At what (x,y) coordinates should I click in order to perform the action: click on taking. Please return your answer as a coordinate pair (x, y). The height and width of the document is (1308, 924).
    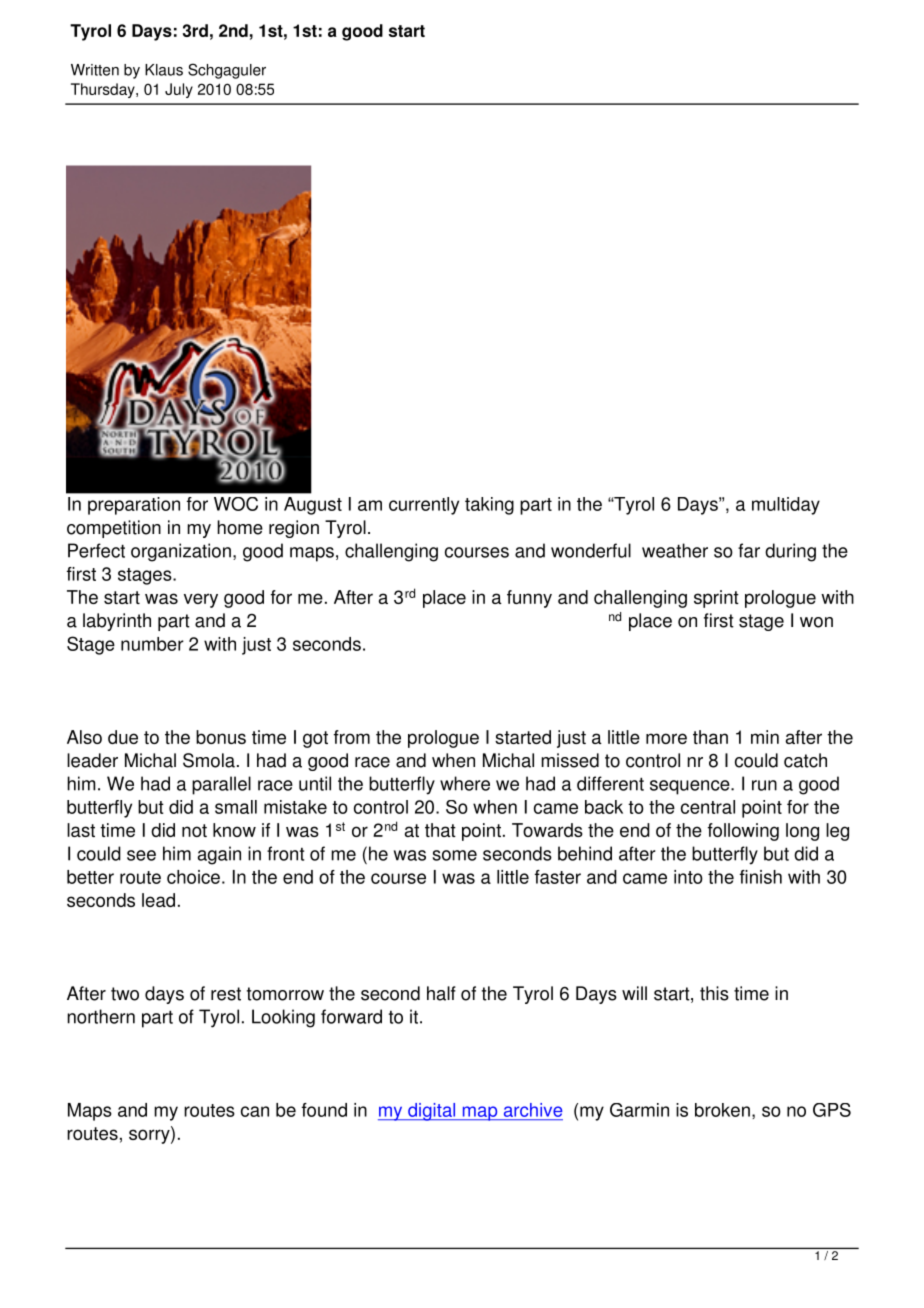
    Looking at the image, I should click on (489, 506).
